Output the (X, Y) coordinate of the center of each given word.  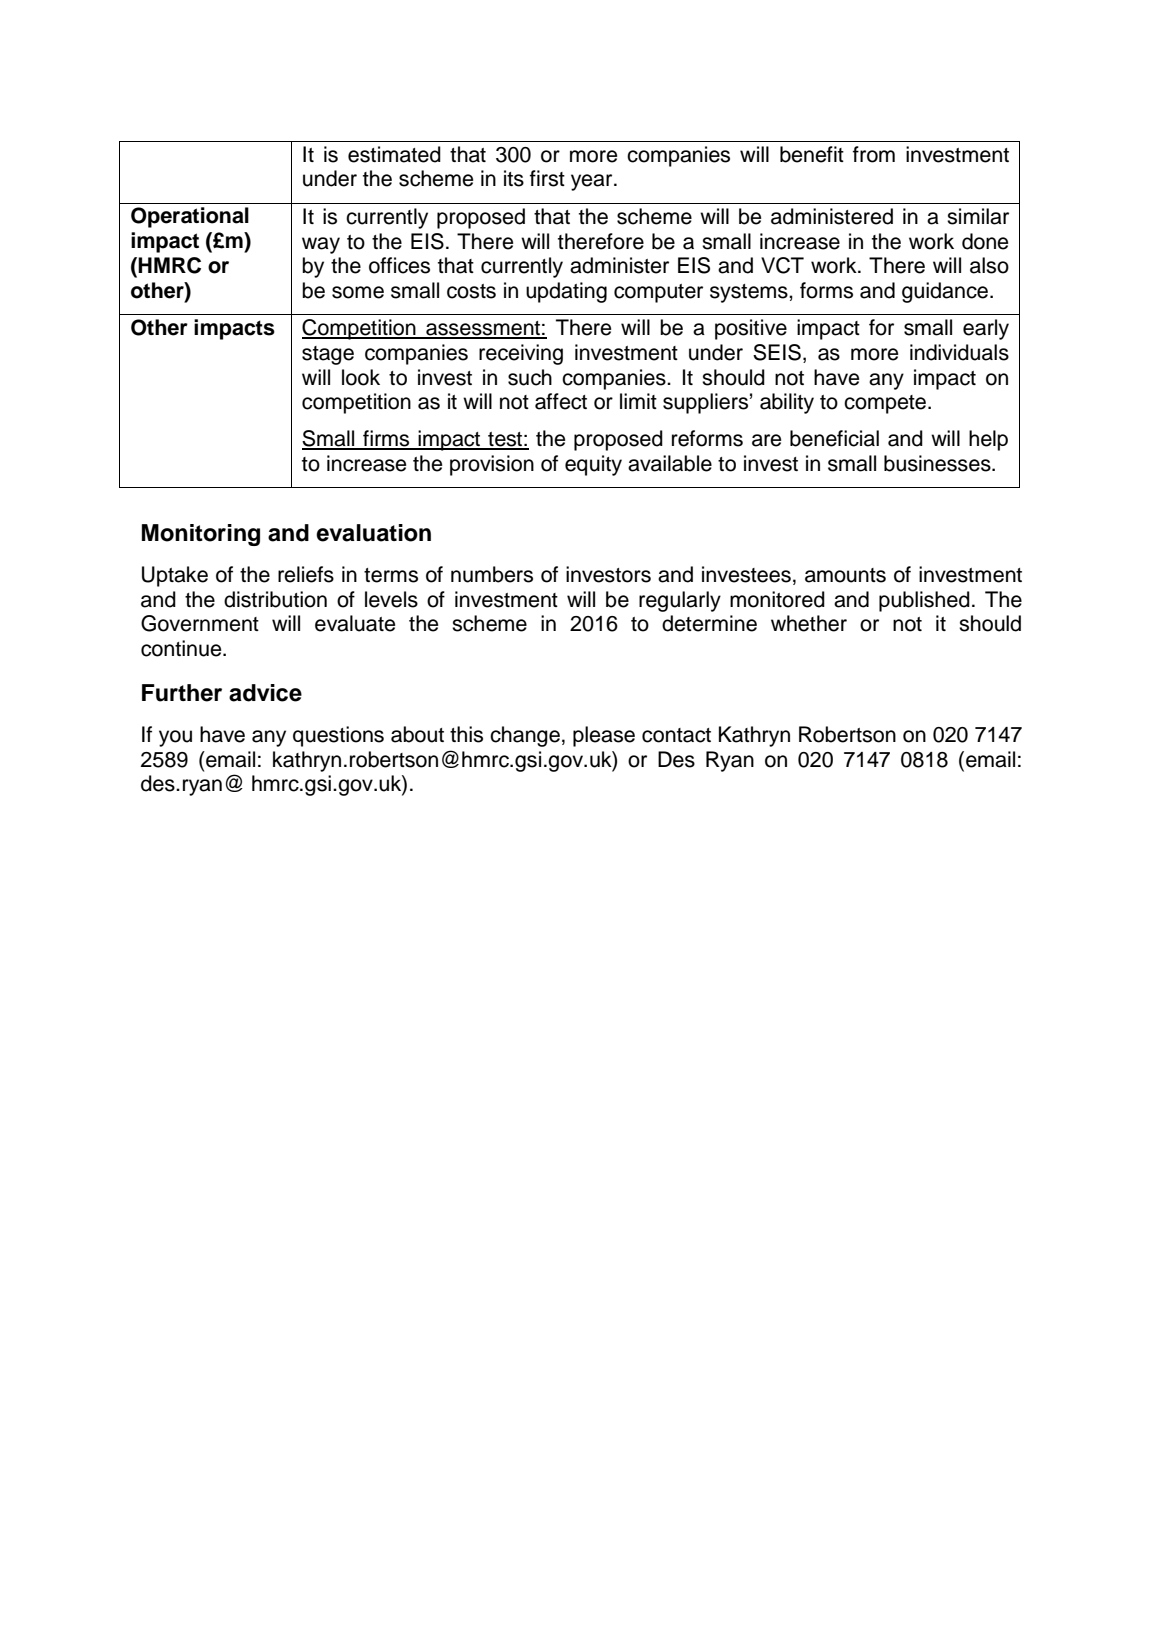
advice (265, 693)
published (924, 601)
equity (593, 465)
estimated (394, 154)
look (361, 377)
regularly (680, 601)
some (358, 292)
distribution (275, 599)
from (874, 154)
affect (561, 401)
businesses (938, 463)
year (593, 182)
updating (566, 292)
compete (885, 404)
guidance (945, 292)
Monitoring (201, 535)
